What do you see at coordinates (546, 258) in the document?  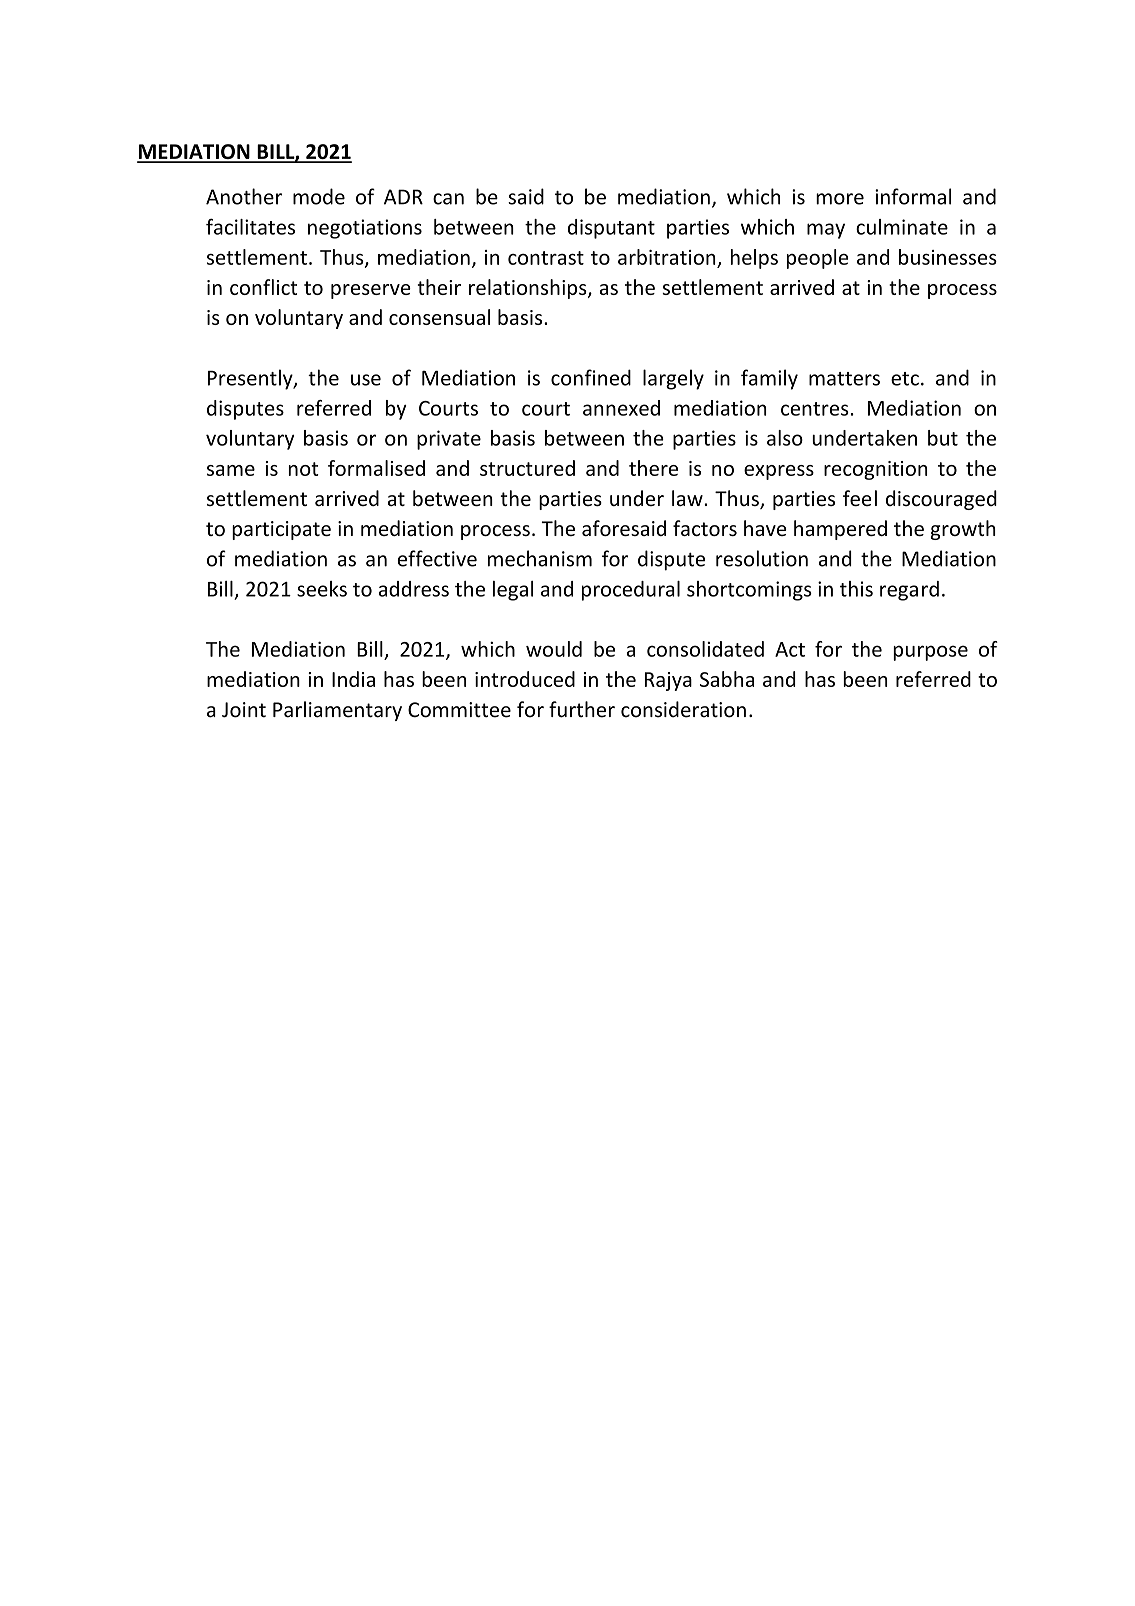 I see `contrast` at bounding box center [546, 258].
